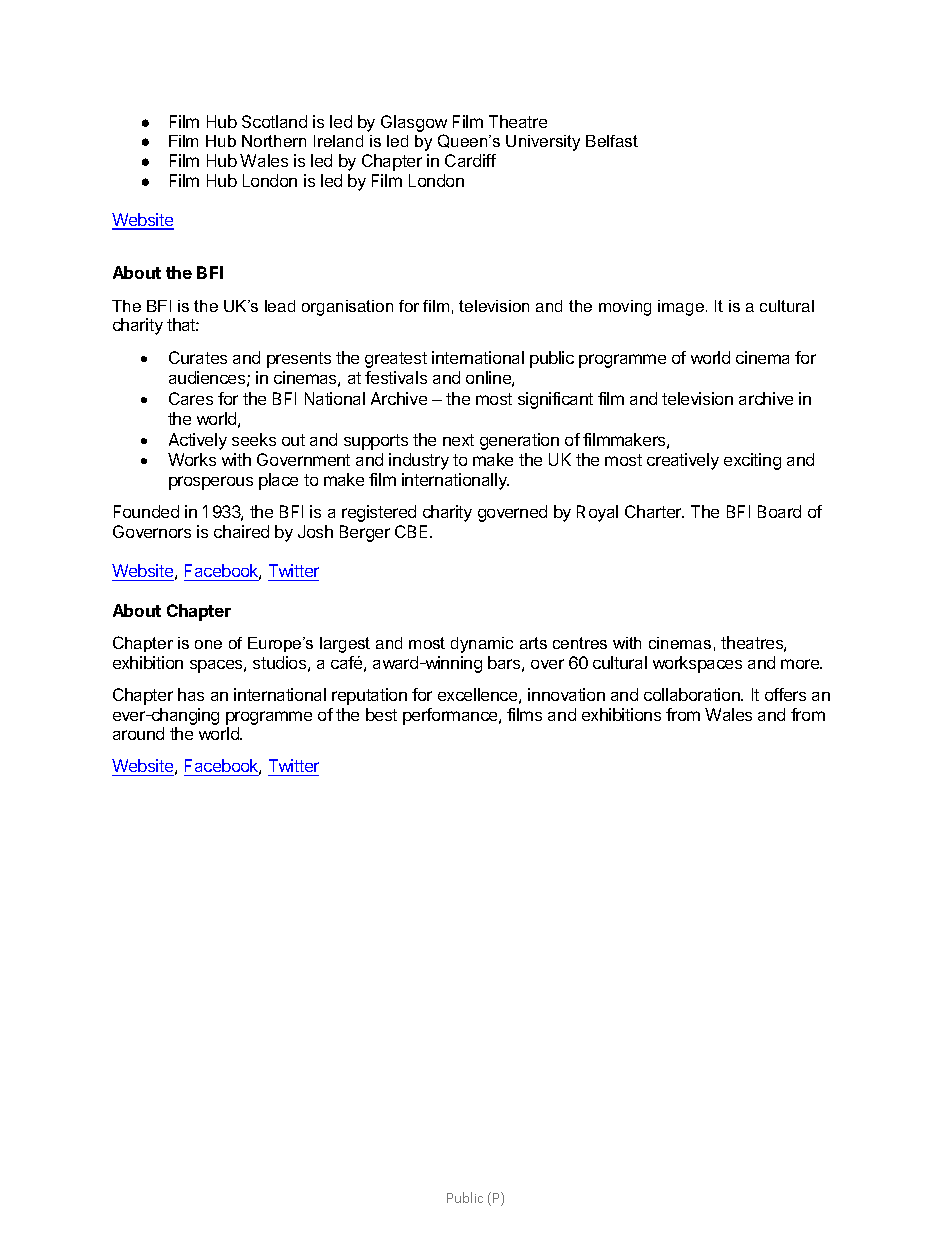 The height and width of the screenshot is (1233, 952). What do you see at coordinates (458, 440) in the screenshot?
I see `next` at bounding box center [458, 440].
